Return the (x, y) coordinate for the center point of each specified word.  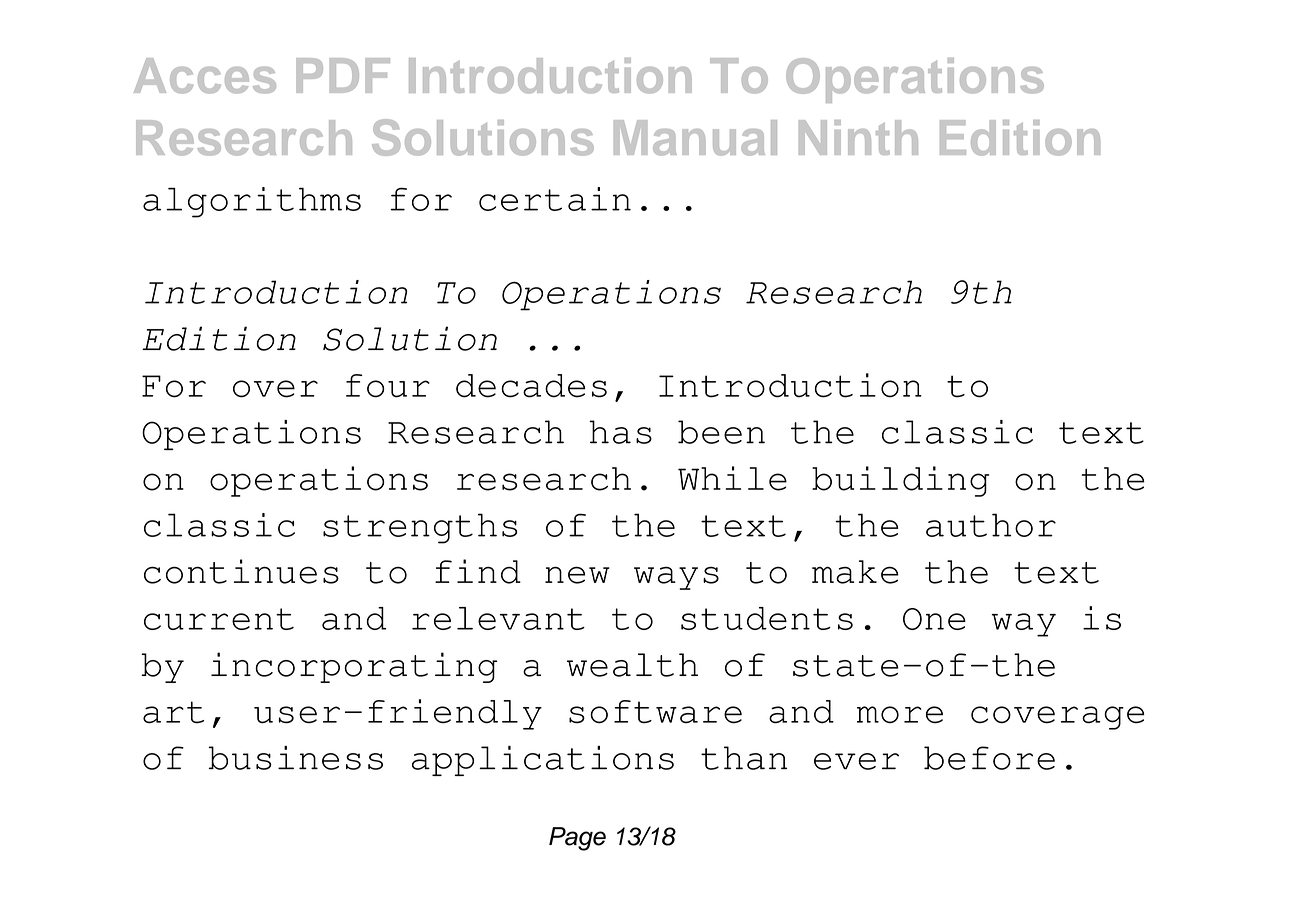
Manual (695, 138)
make (855, 572)
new (577, 575)
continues (241, 571)
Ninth (858, 137)
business (296, 758)
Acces (205, 76)
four (388, 386)
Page (577, 839)
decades (531, 386)
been (721, 432)
